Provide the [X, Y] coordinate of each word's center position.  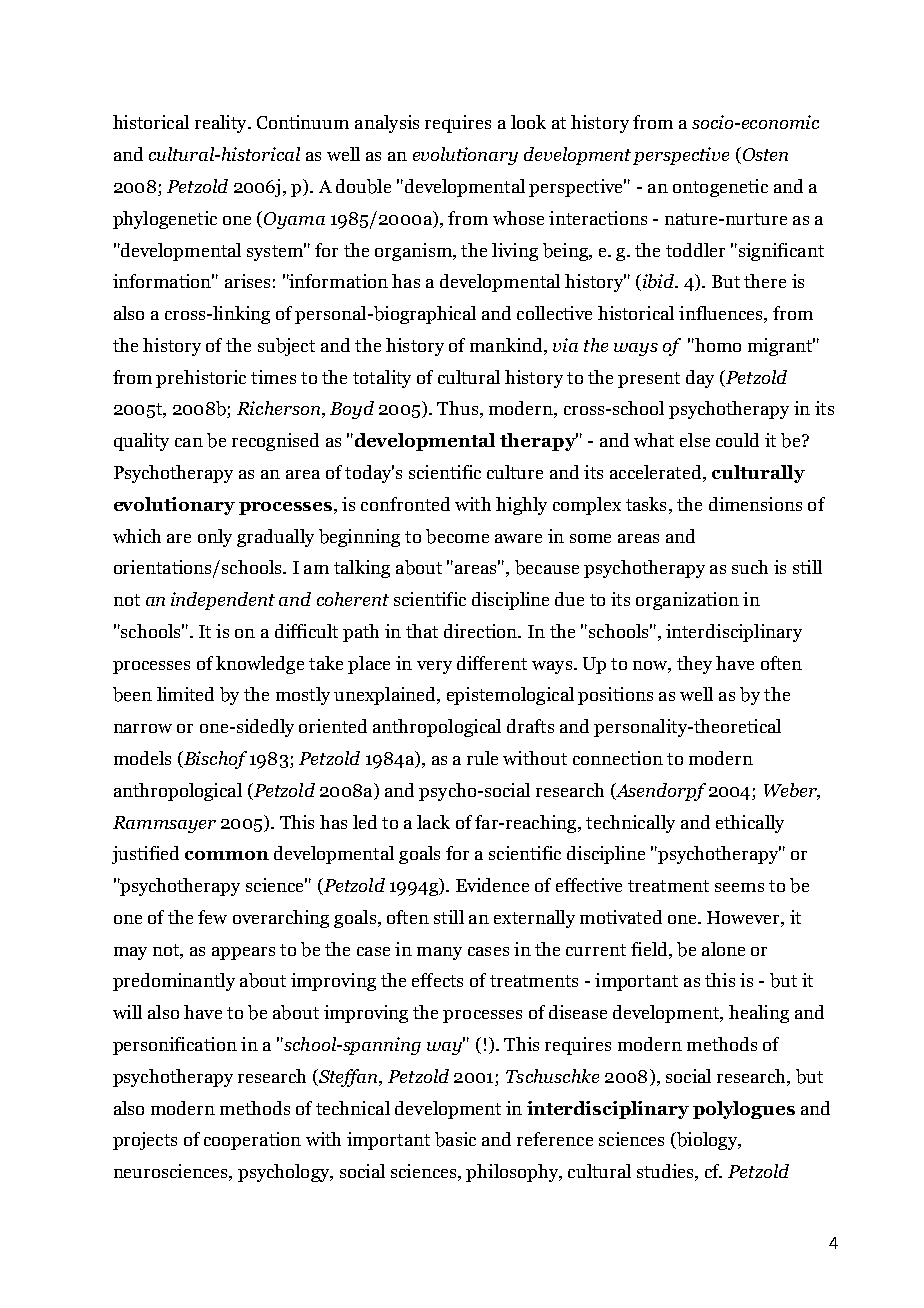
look [528, 122]
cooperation [252, 1141]
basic [455, 1139]
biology [707, 1141]
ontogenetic [720, 188]
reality [222, 124]
